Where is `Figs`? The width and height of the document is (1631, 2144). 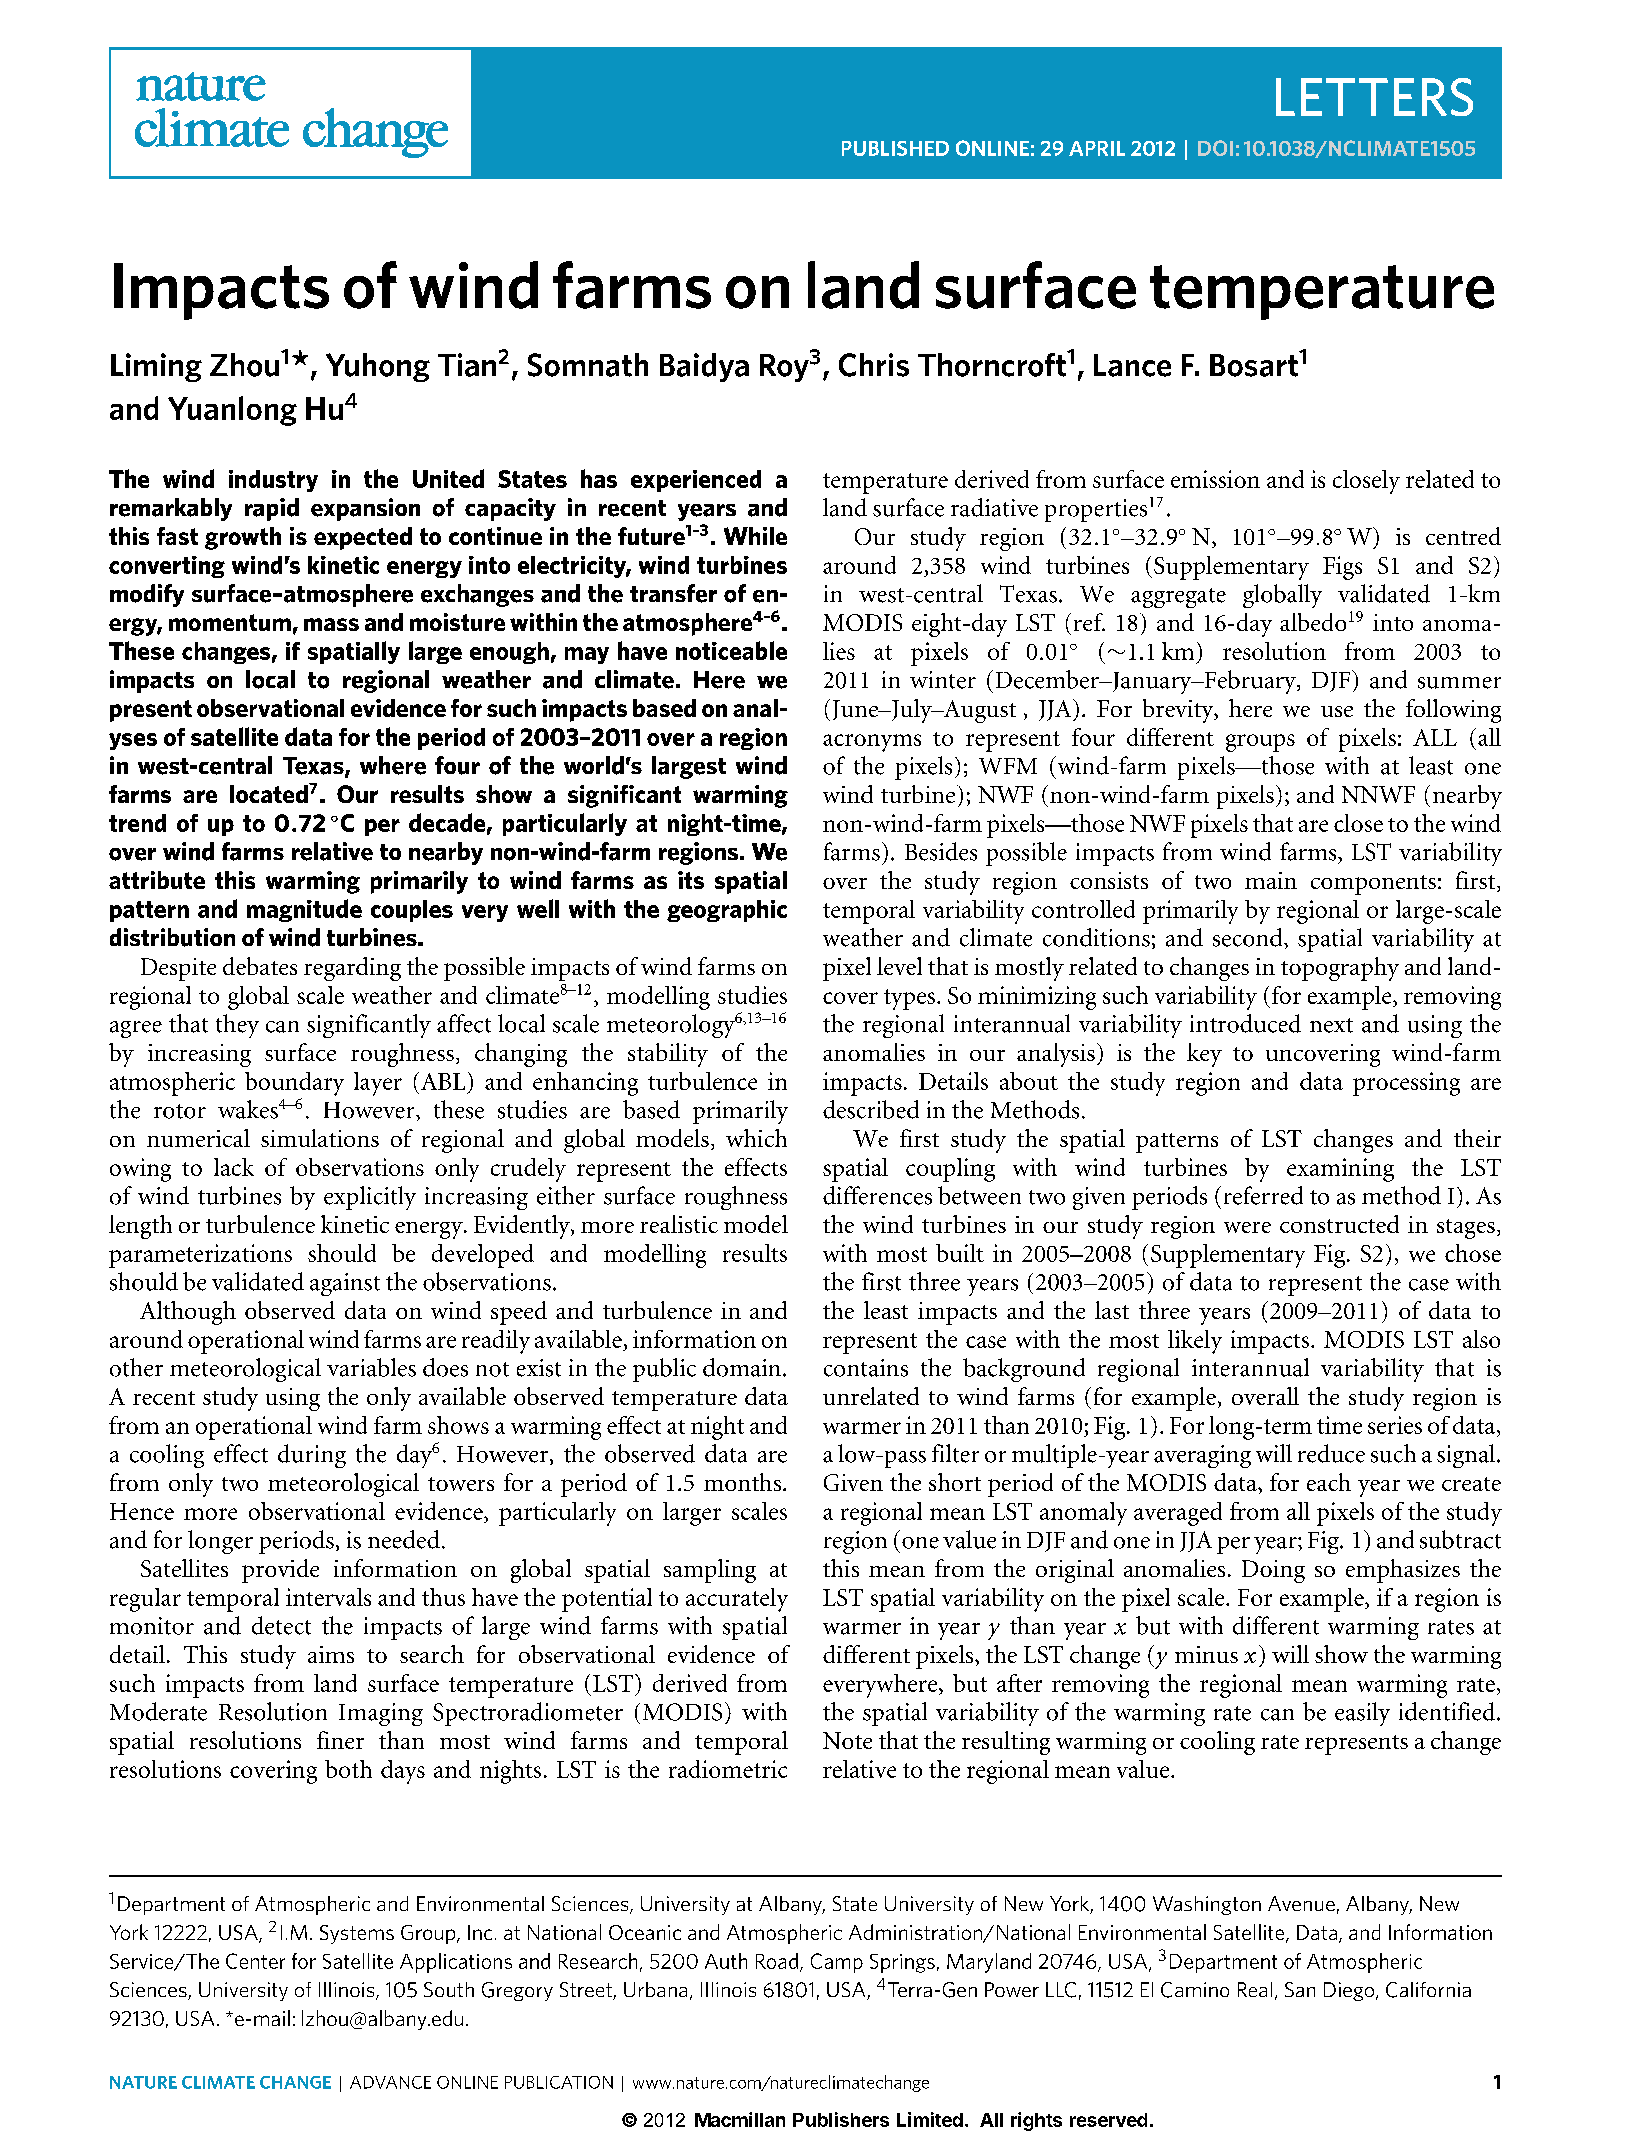
Figs is located at coordinates (1342, 568).
